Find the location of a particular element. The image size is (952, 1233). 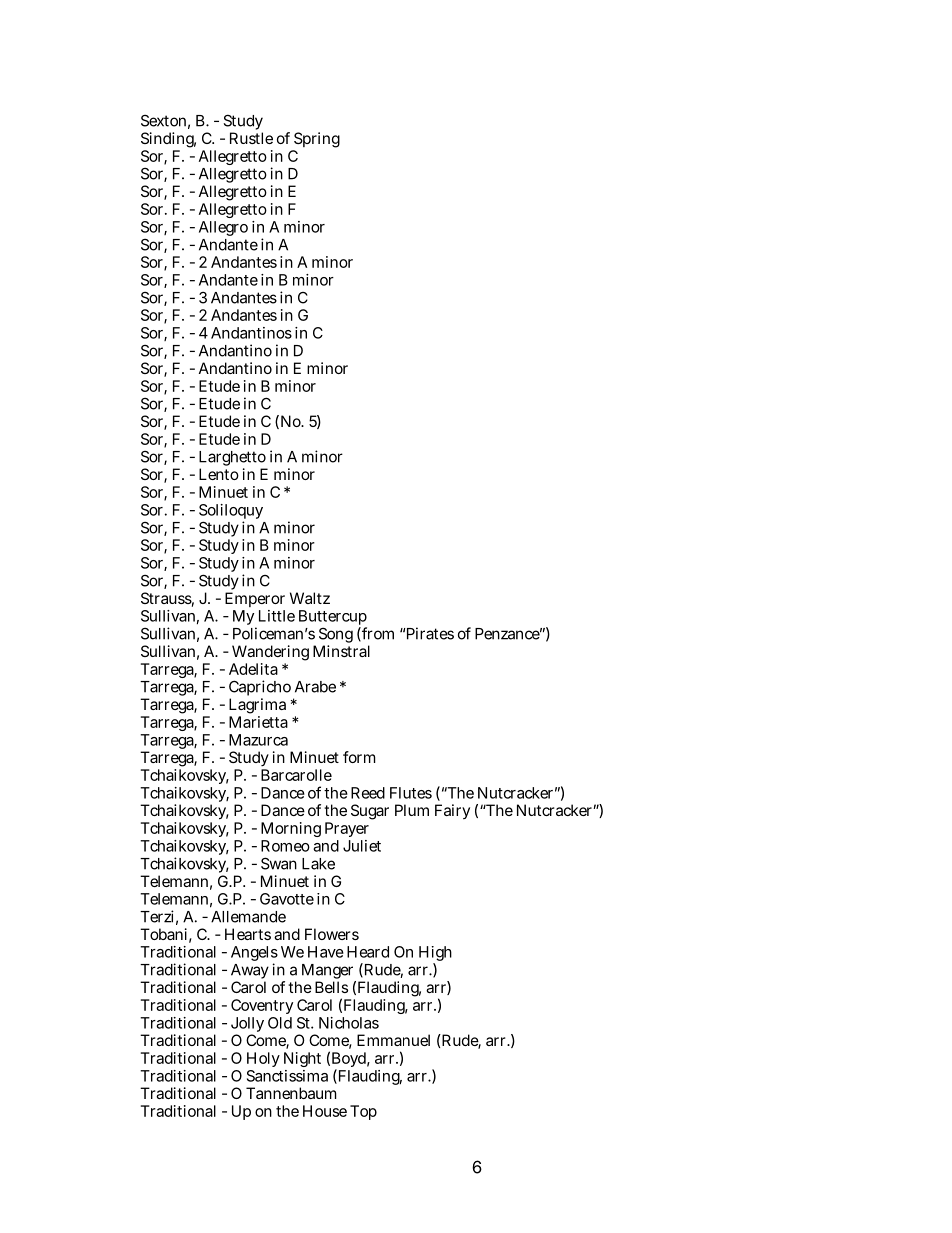

Spring is located at coordinates (317, 140).
